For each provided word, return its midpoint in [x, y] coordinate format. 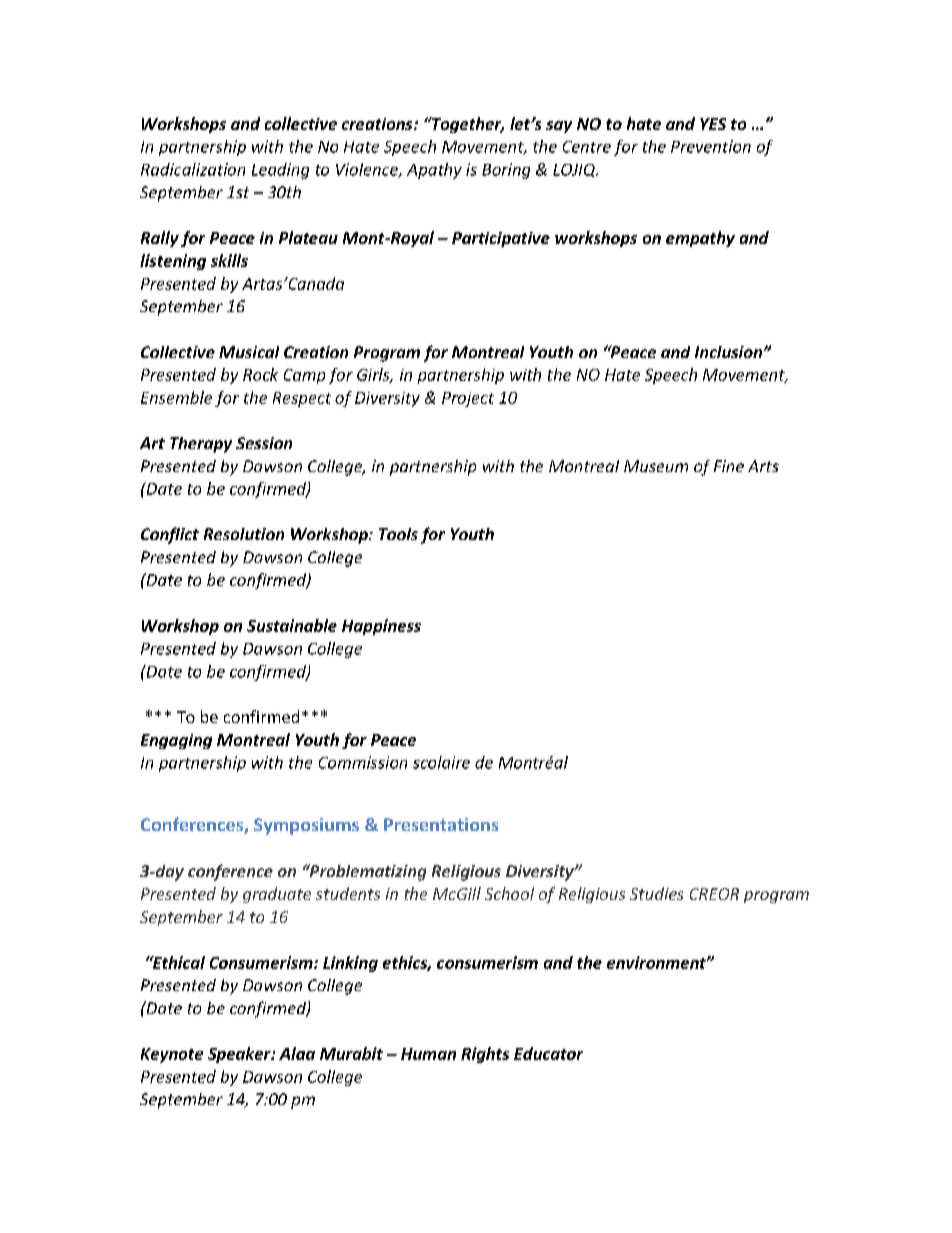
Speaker [240, 1055]
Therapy [201, 445]
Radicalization [193, 169]
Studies [656, 893]
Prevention [711, 146]
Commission [363, 762]
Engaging [176, 741]
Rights [485, 1055]
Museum [656, 466]
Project [468, 399]
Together [467, 125]
